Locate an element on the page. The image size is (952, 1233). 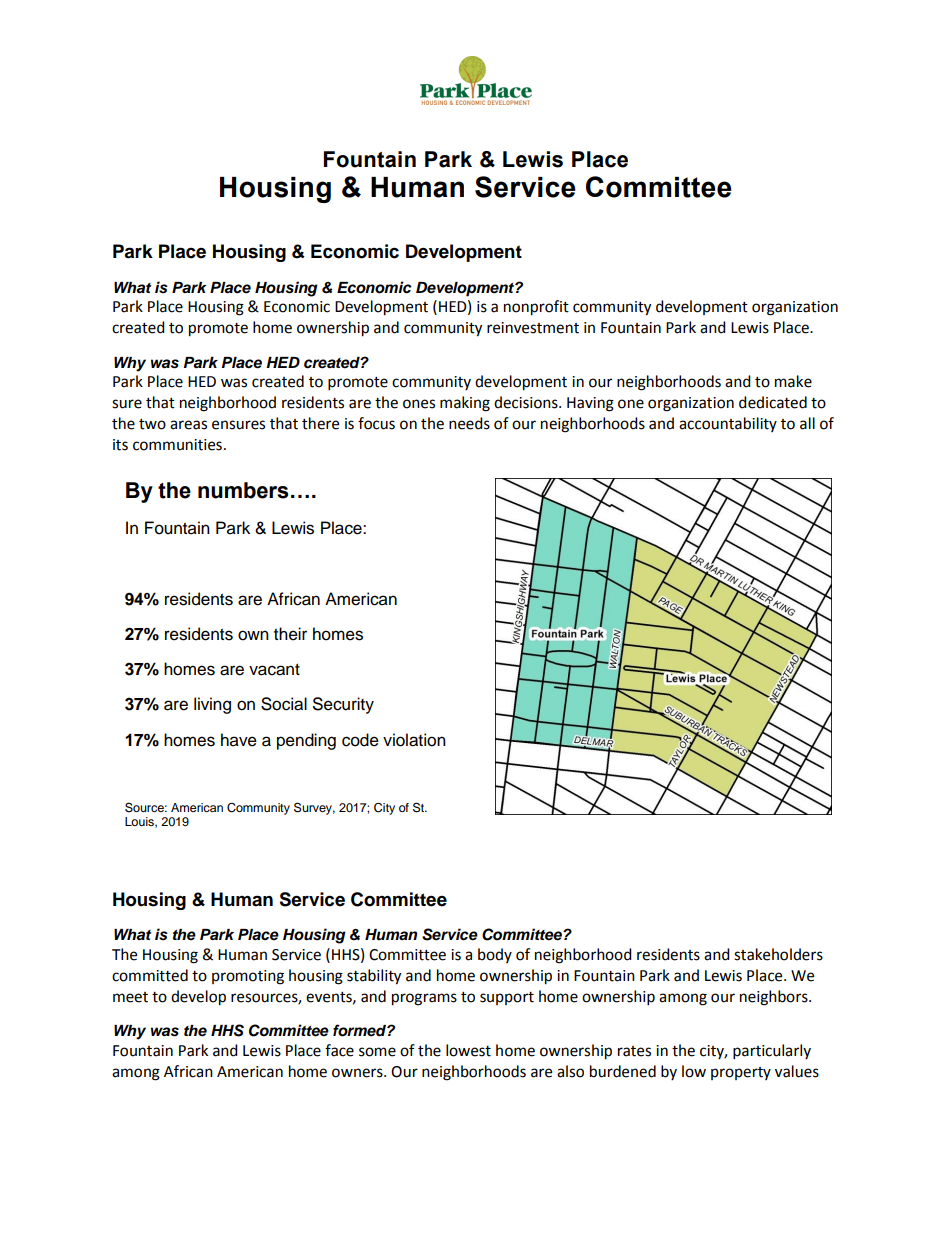
accountability is located at coordinates (728, 424).
